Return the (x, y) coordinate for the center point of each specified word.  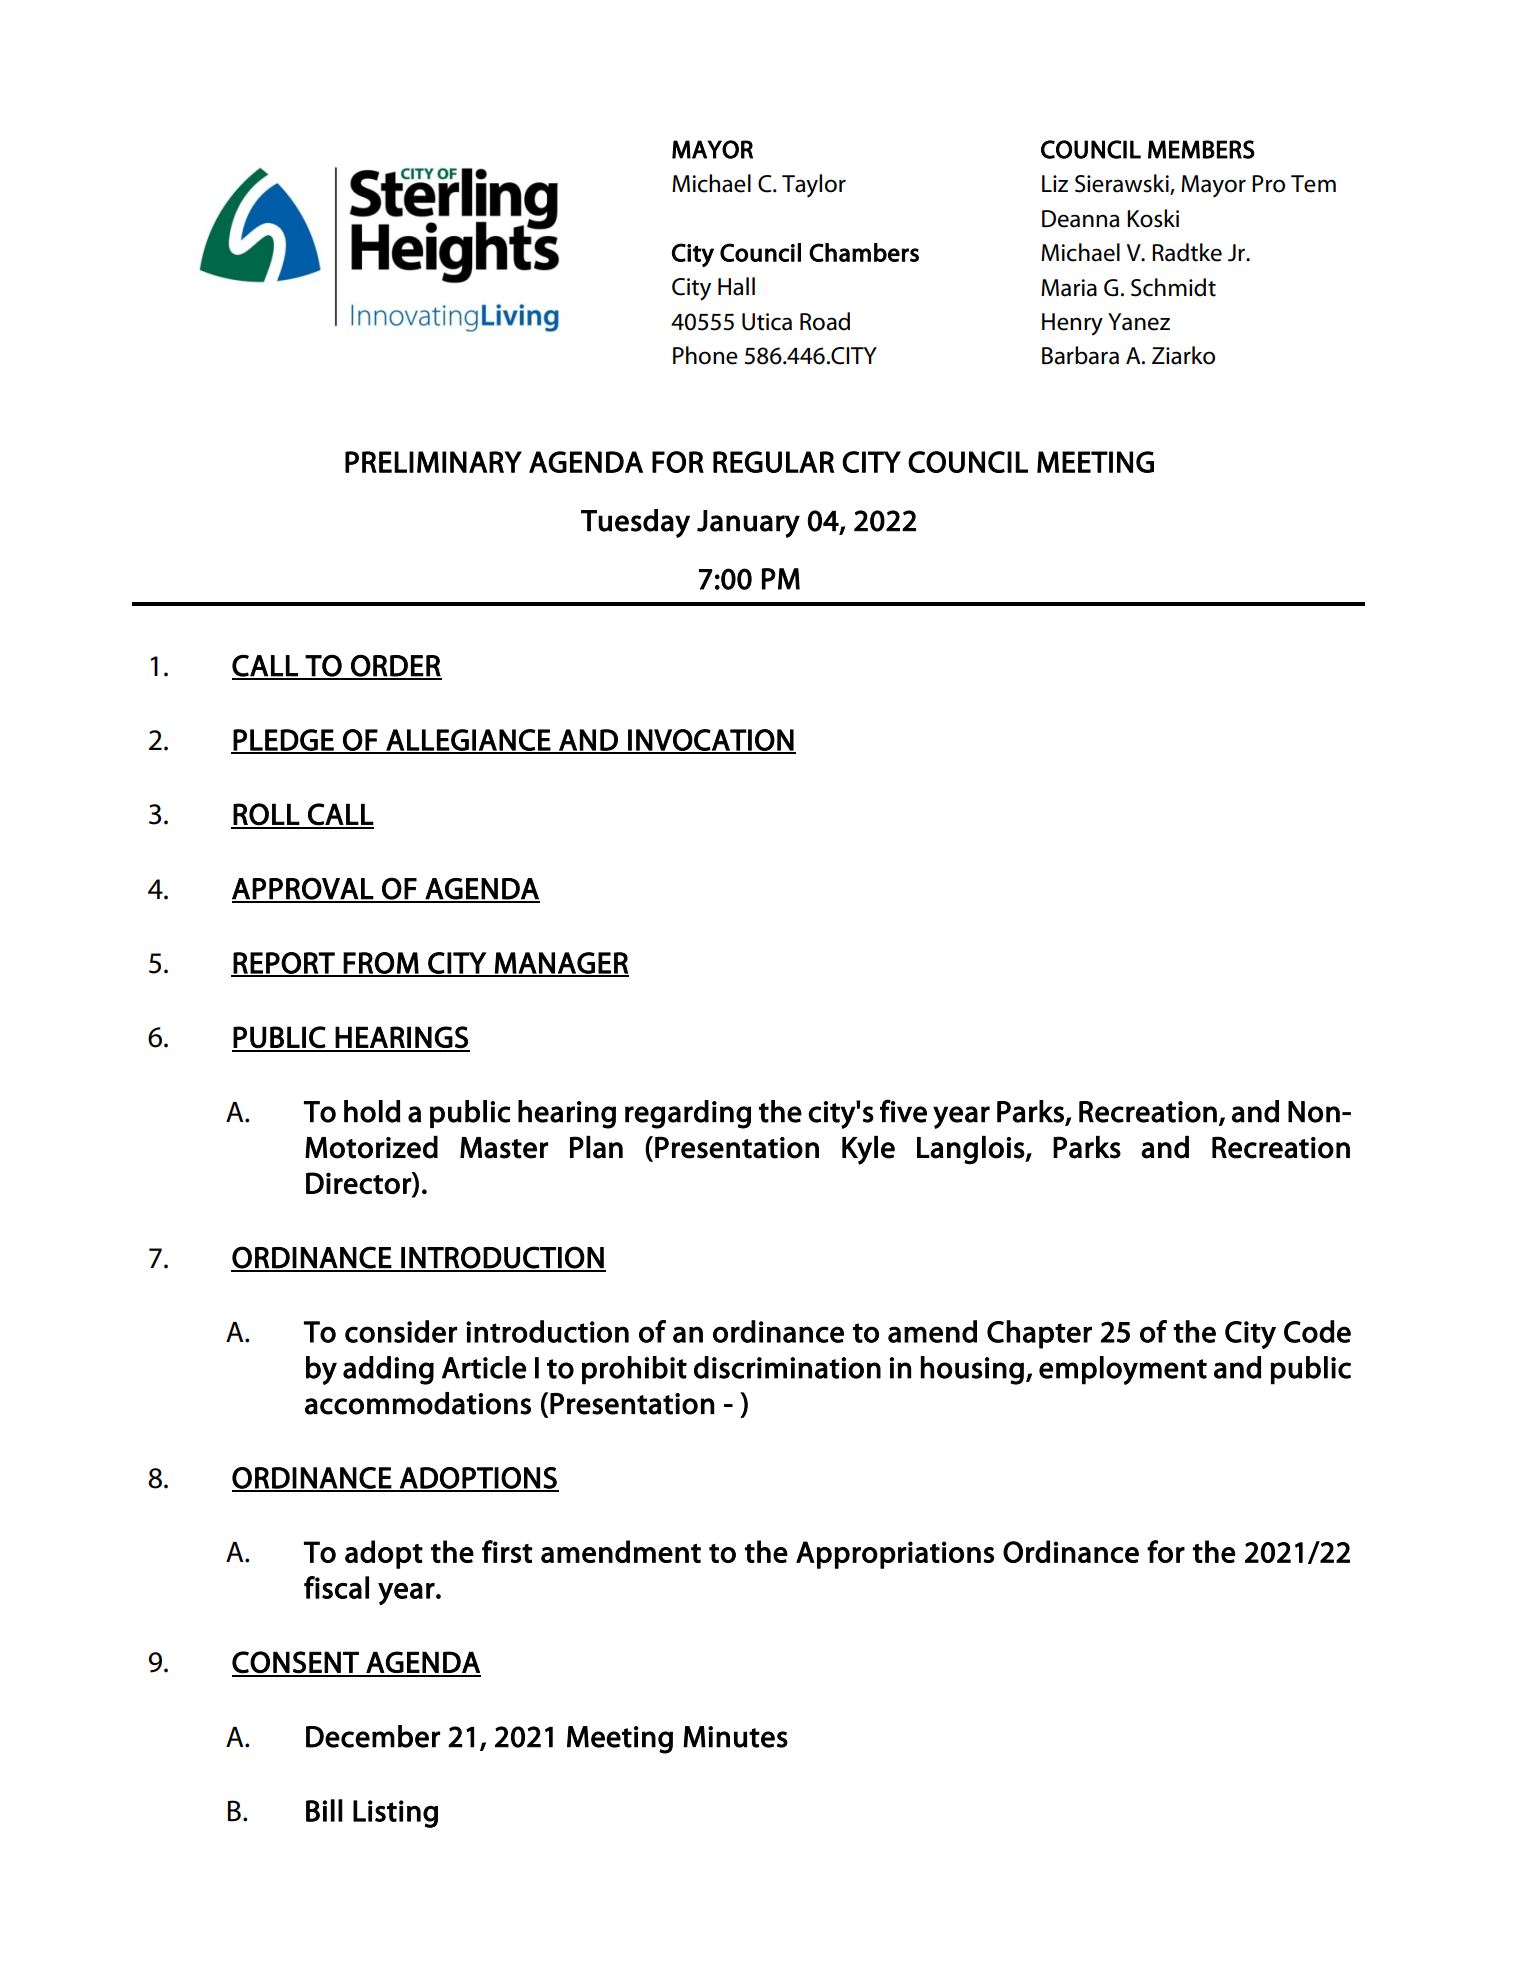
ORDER (395, 666)
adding (388, 1370)
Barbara (1080, 355)
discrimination (787, 1367)
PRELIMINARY (433, 462)
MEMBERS (1201, 149)
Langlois (971, 1150)
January (748, 524)
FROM (381, 964)
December (373, 1736)
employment (1123, 1370)
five (903, 1111)
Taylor (814, 186)
